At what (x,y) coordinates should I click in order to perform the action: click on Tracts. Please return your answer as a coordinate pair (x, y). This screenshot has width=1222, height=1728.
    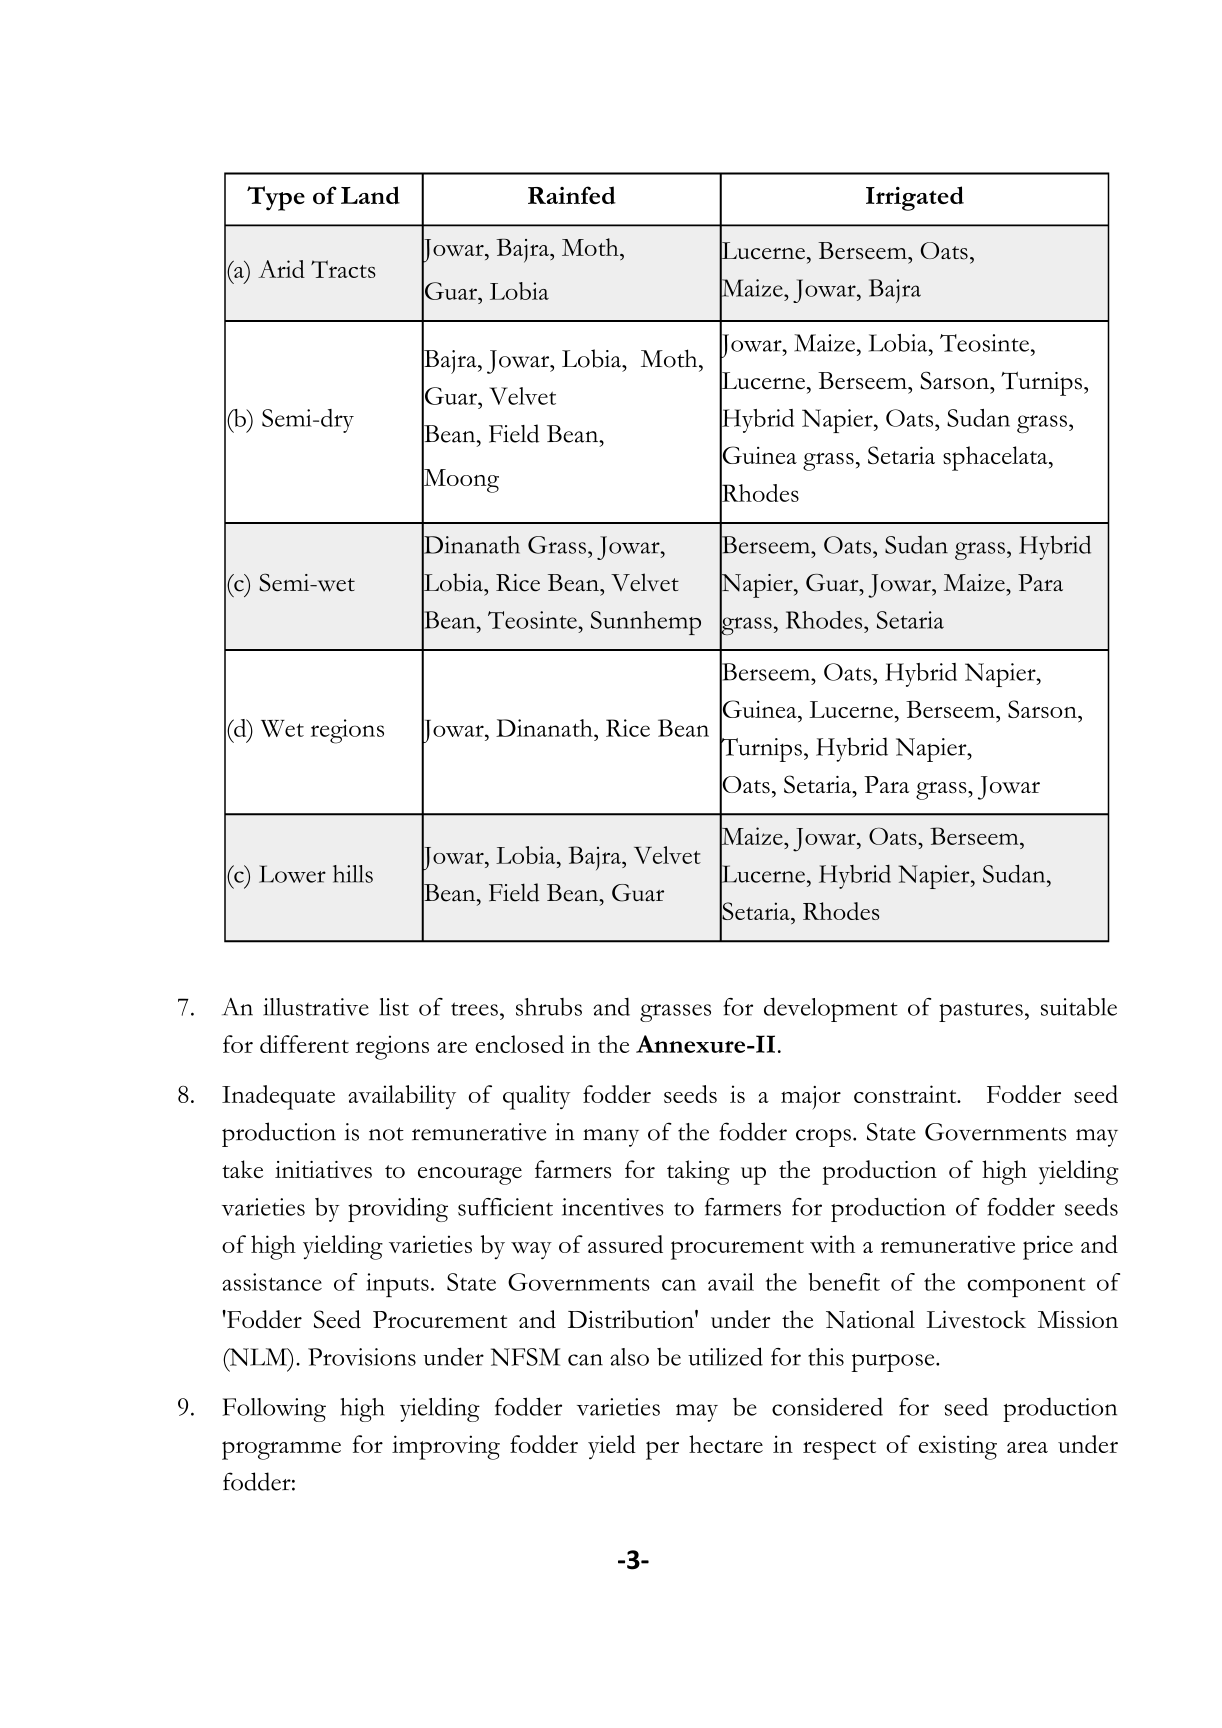
    Looking at the image, I should click on (343, 269).
